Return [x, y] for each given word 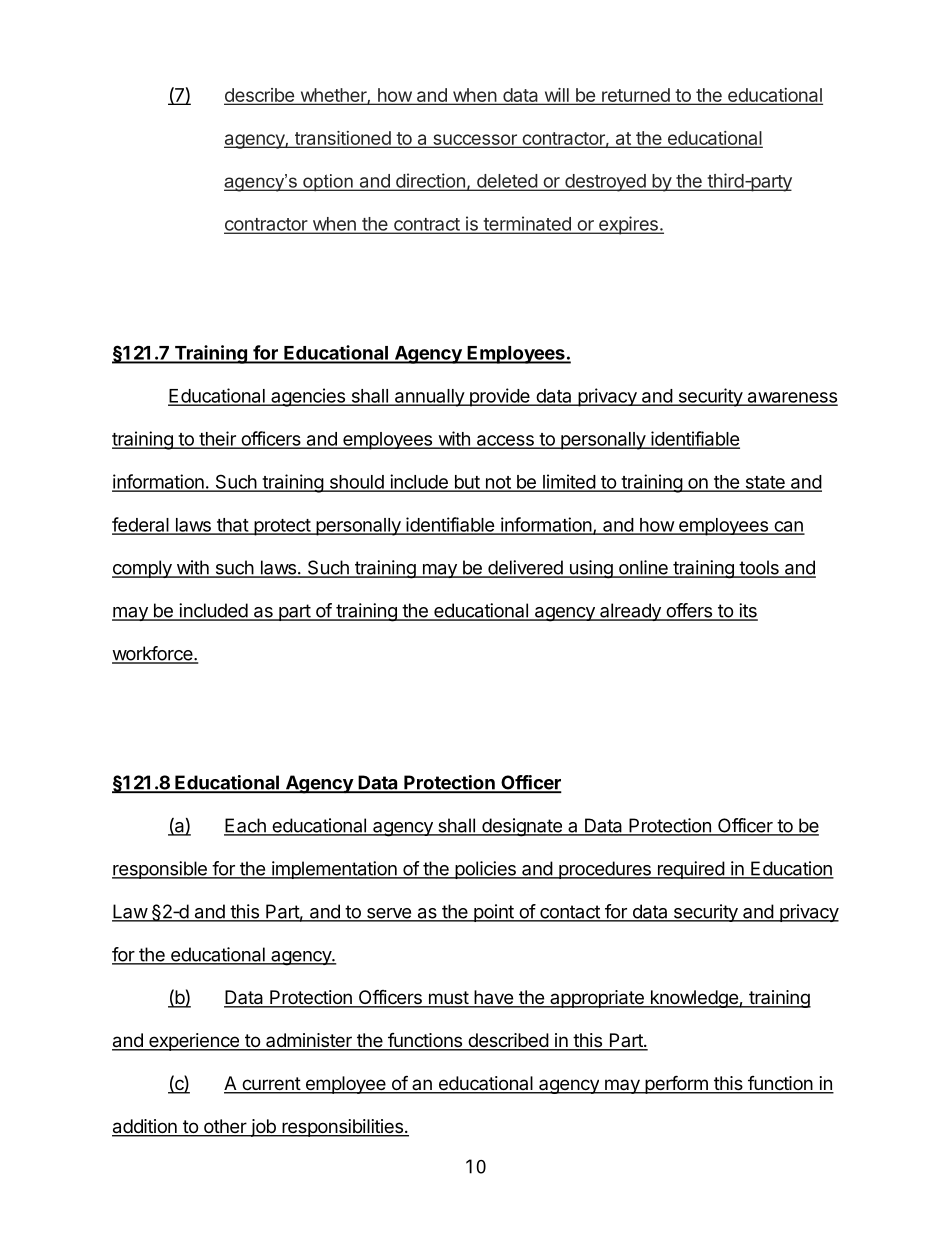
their [217, 439]
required [690, 870]
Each [246, 826]
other [225, 1127]
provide [499, 397]
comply [143, 569]
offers [689, 611]
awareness [791, 398]
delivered [525, 568]
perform [676, 1084]
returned [636, 96]
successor [475, 140]
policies [485, 870]
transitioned [342, 139]
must [448, 999]
